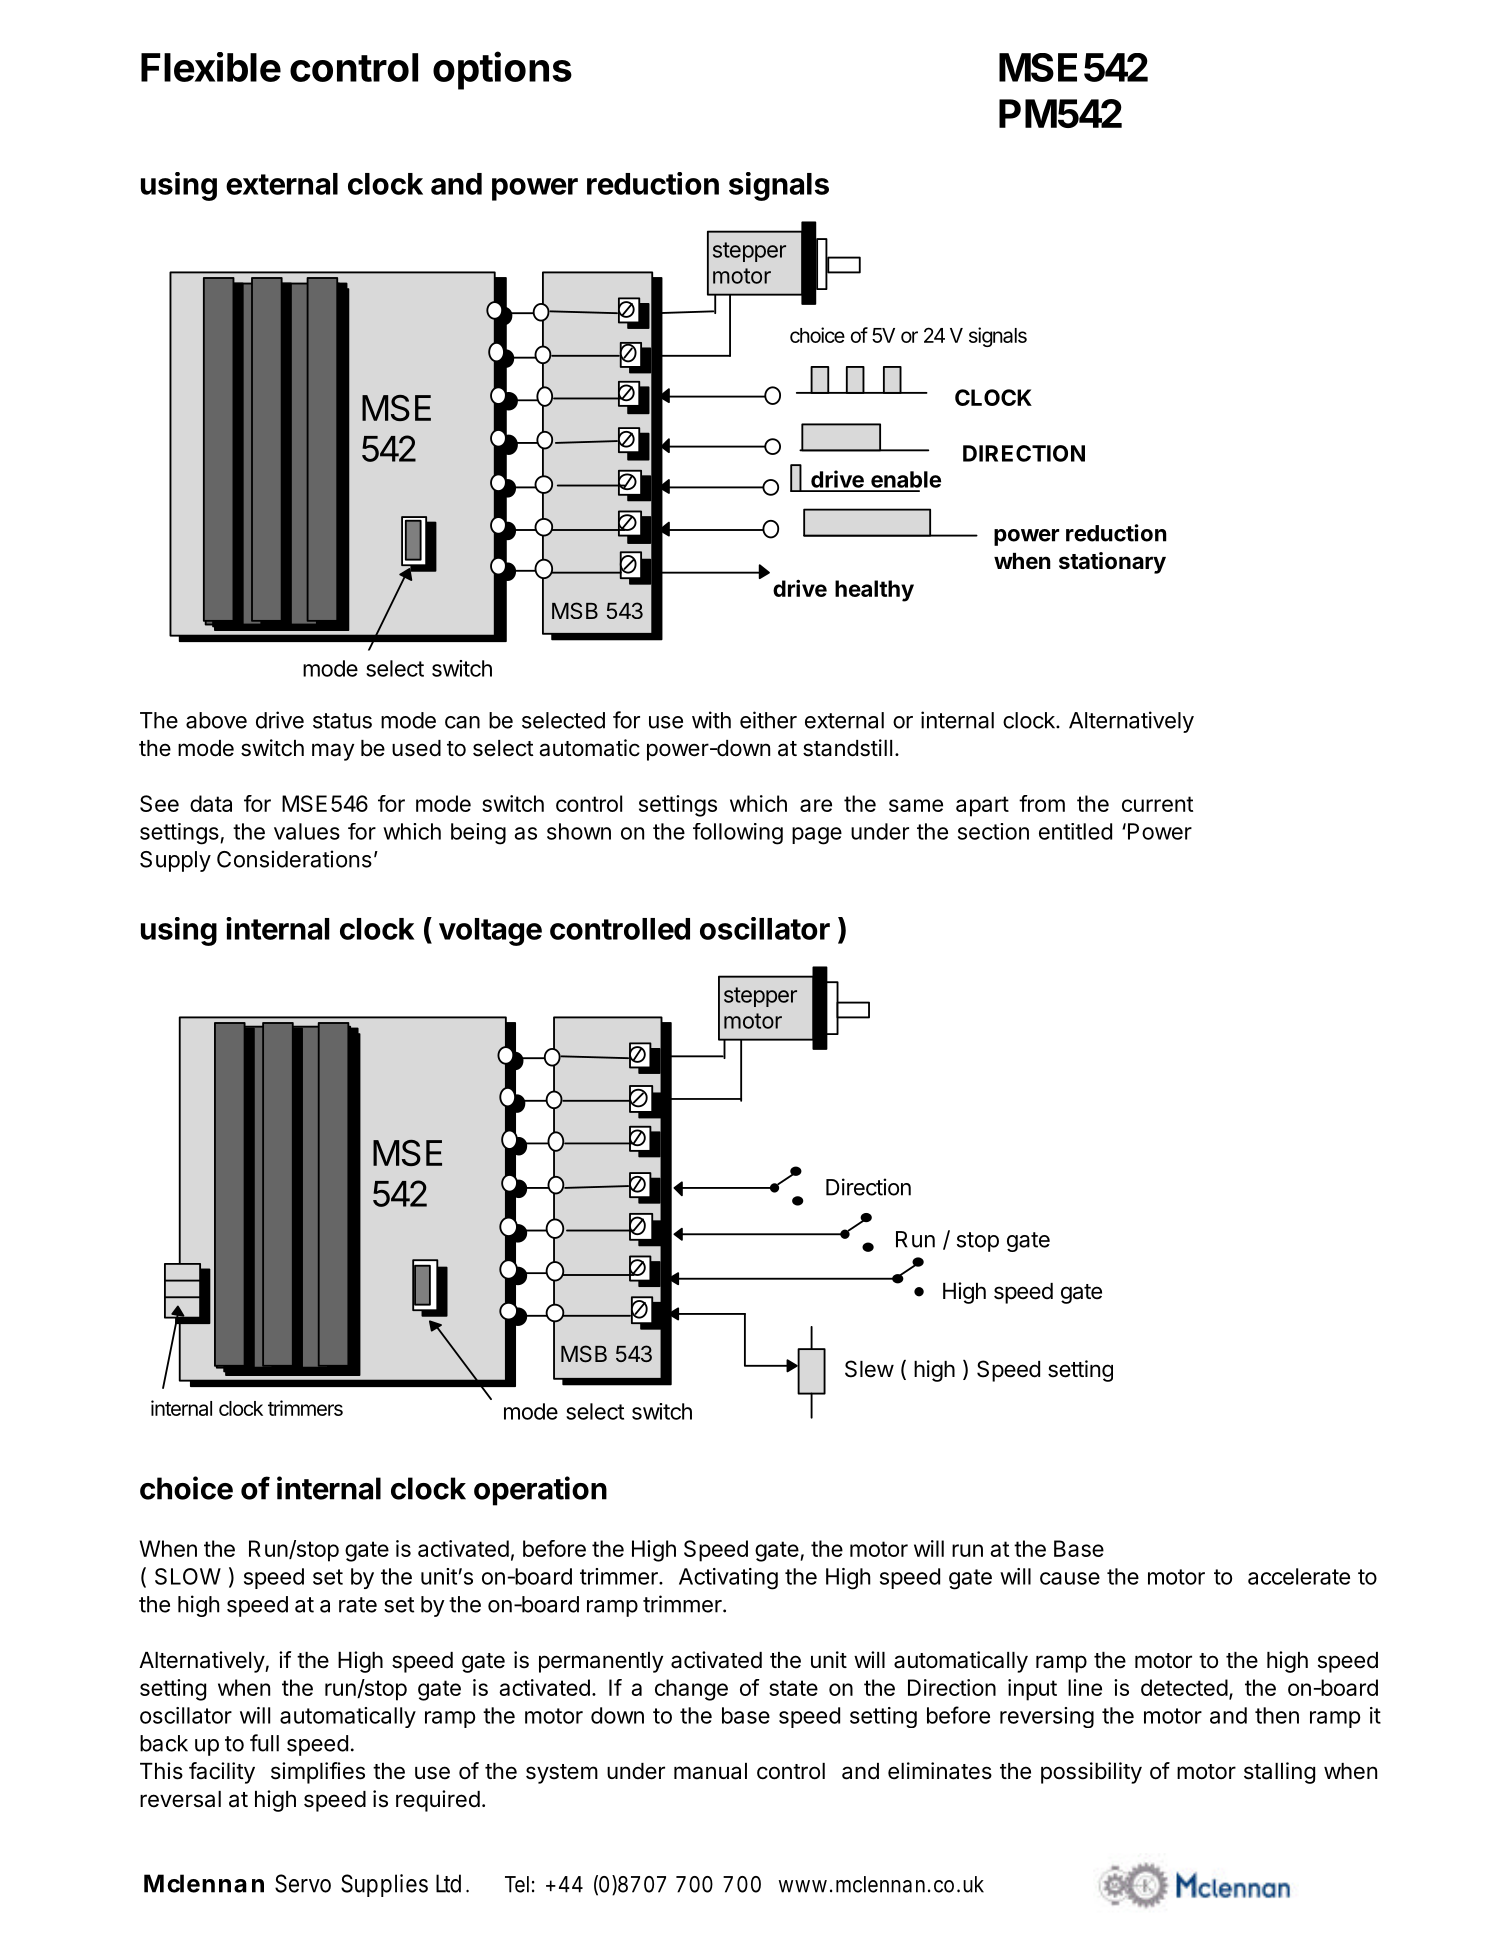 The height and width of the screenshot is (1957, 1512). Describe the element at coordinates (869, 1369) in the screenshot. I see `Slew` at that location.
